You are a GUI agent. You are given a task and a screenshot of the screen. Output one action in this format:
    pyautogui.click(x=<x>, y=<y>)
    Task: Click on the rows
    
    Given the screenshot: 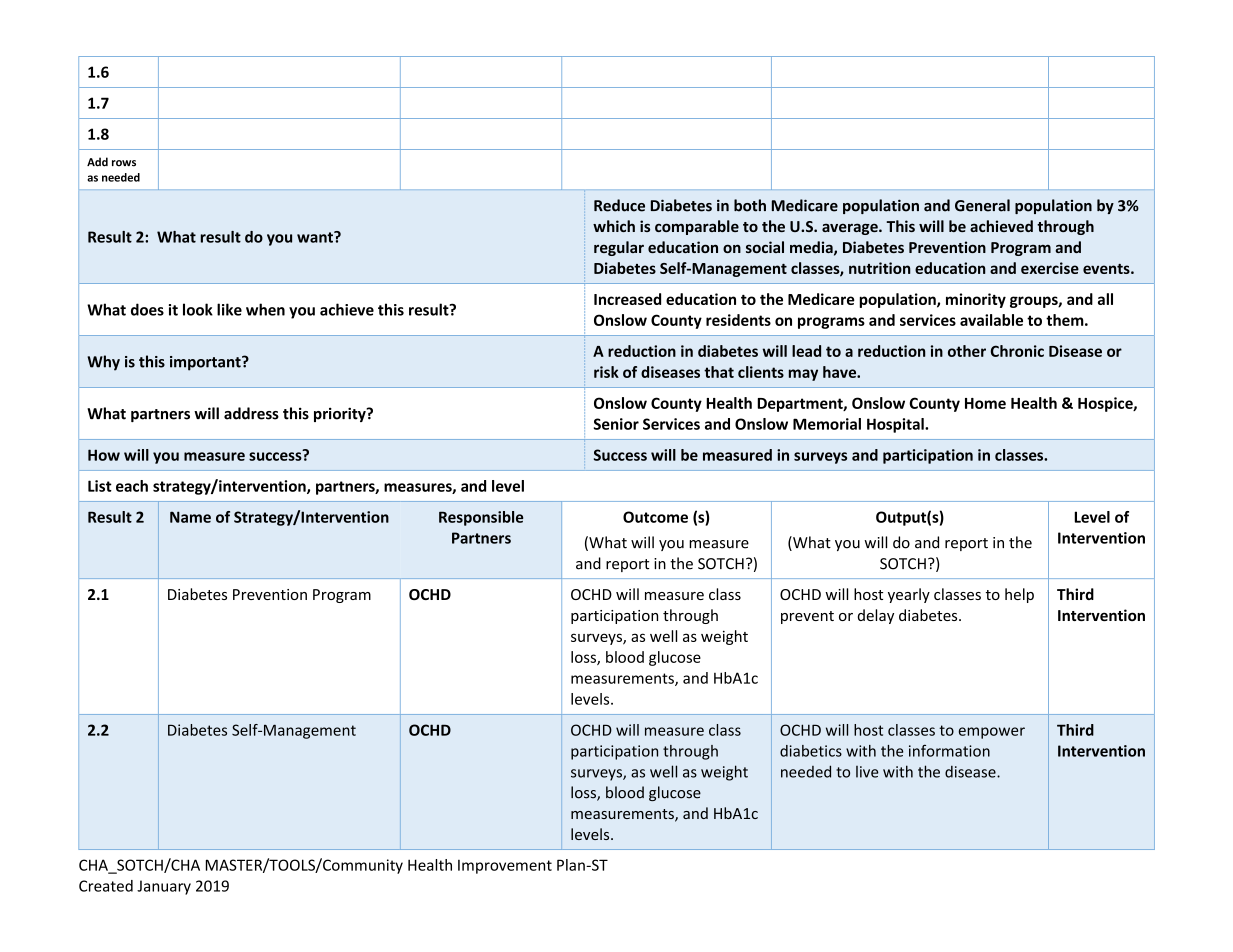 What is the action you would take?
    pyautogui.click(x=124, y=163)
